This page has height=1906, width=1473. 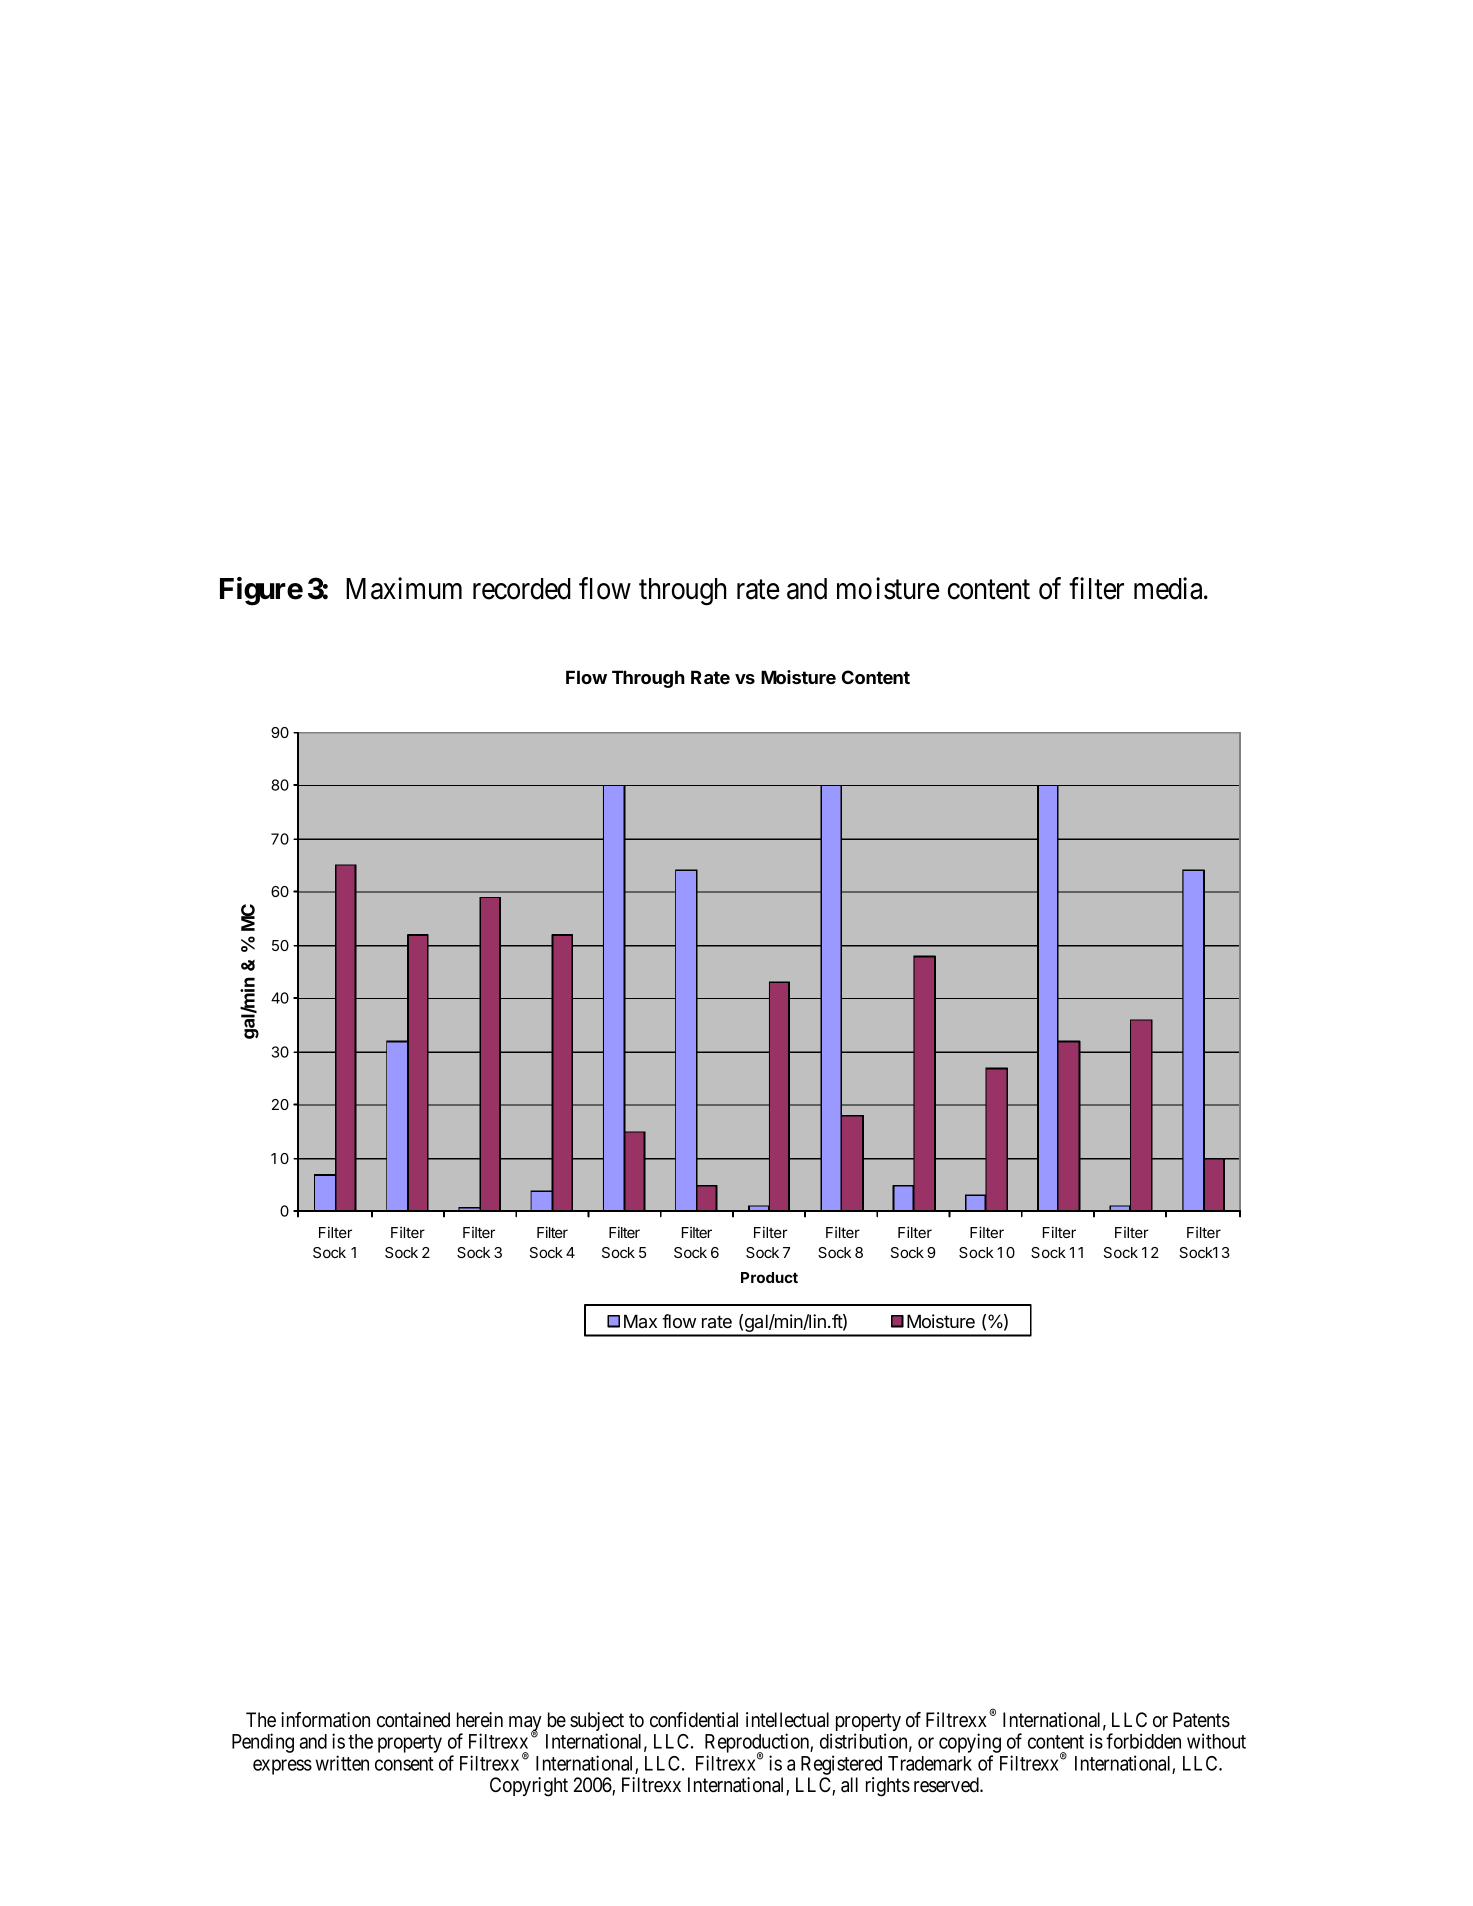 What do you see at coordinates (413, 1720) in the page?
I see `contained` at bounding box center [413, 1720].
